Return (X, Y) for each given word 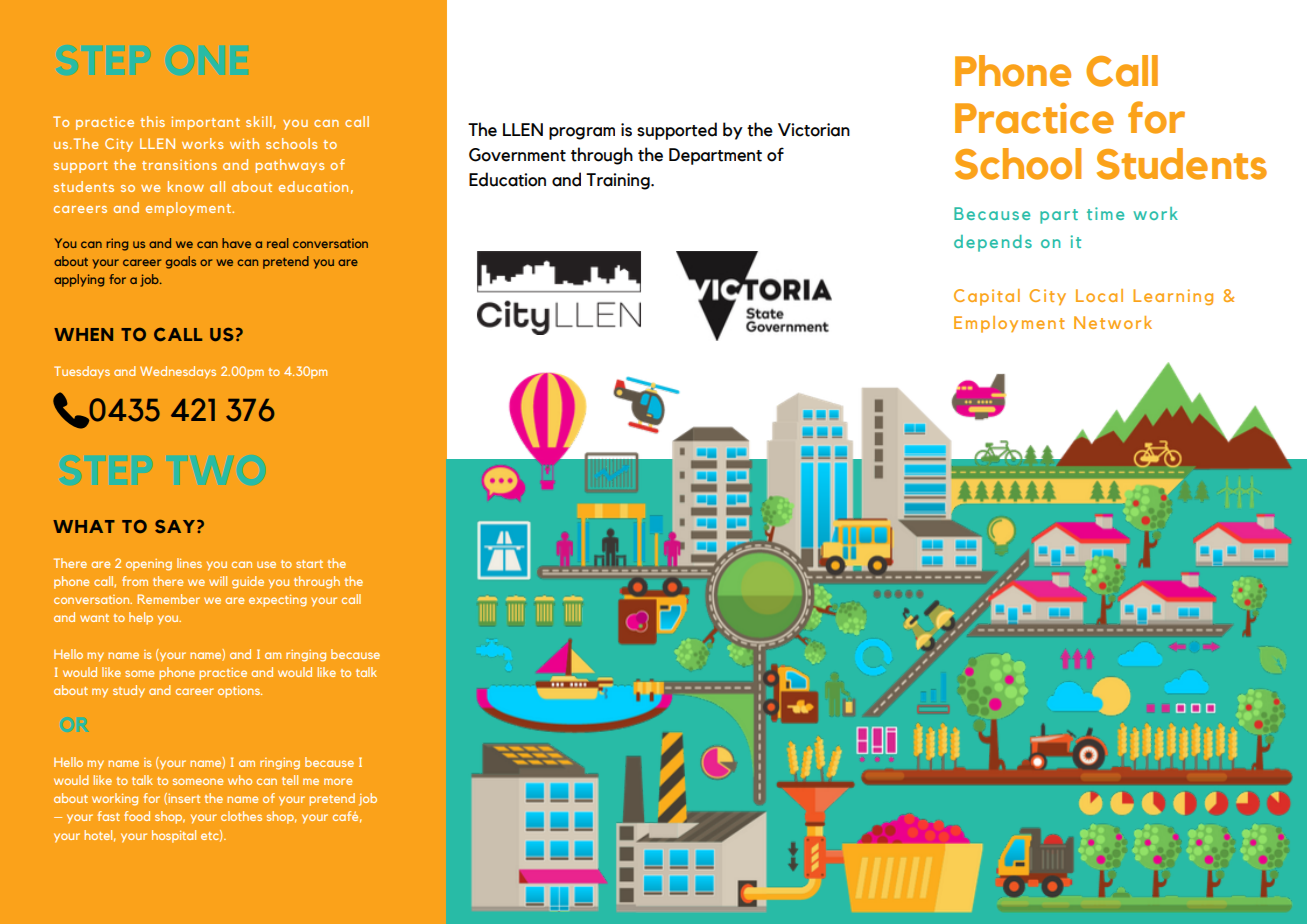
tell (290, 780)
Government (517, 155)
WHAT (84, 526)
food (137, 816)
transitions (179, 164)
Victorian (814, 130)
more (338, 781)
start (309, 564)
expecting (278, 600)
